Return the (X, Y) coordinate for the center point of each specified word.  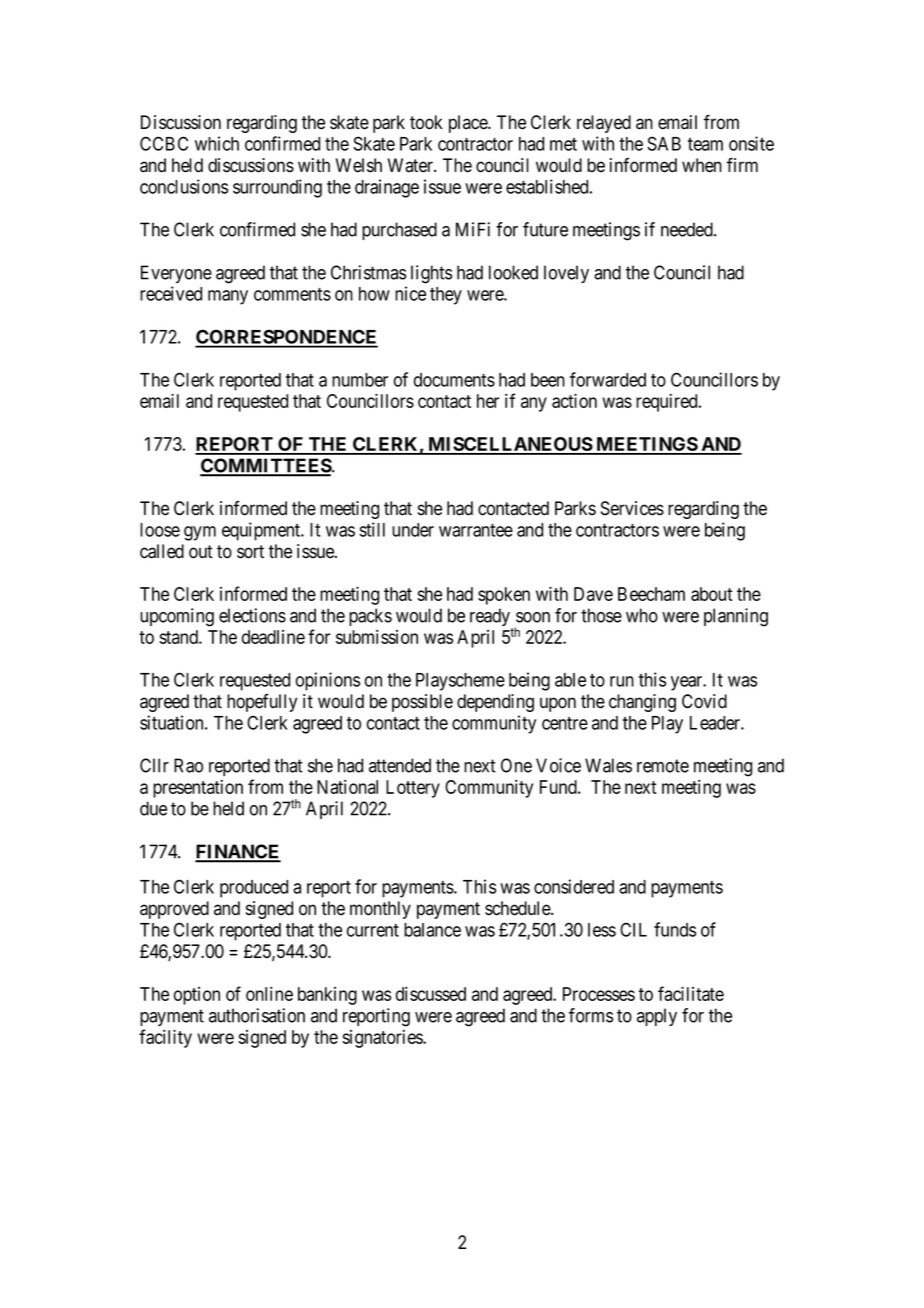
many (228, 297)
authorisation (257, 1015)
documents (454, 380)
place (469, 124)
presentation (198, 789)
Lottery (413, 789)
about (712, 594)
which (217, 143)
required (668, 403)
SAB (664, 143)
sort (250, 552)
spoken (504, 596)
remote (663, 766)
